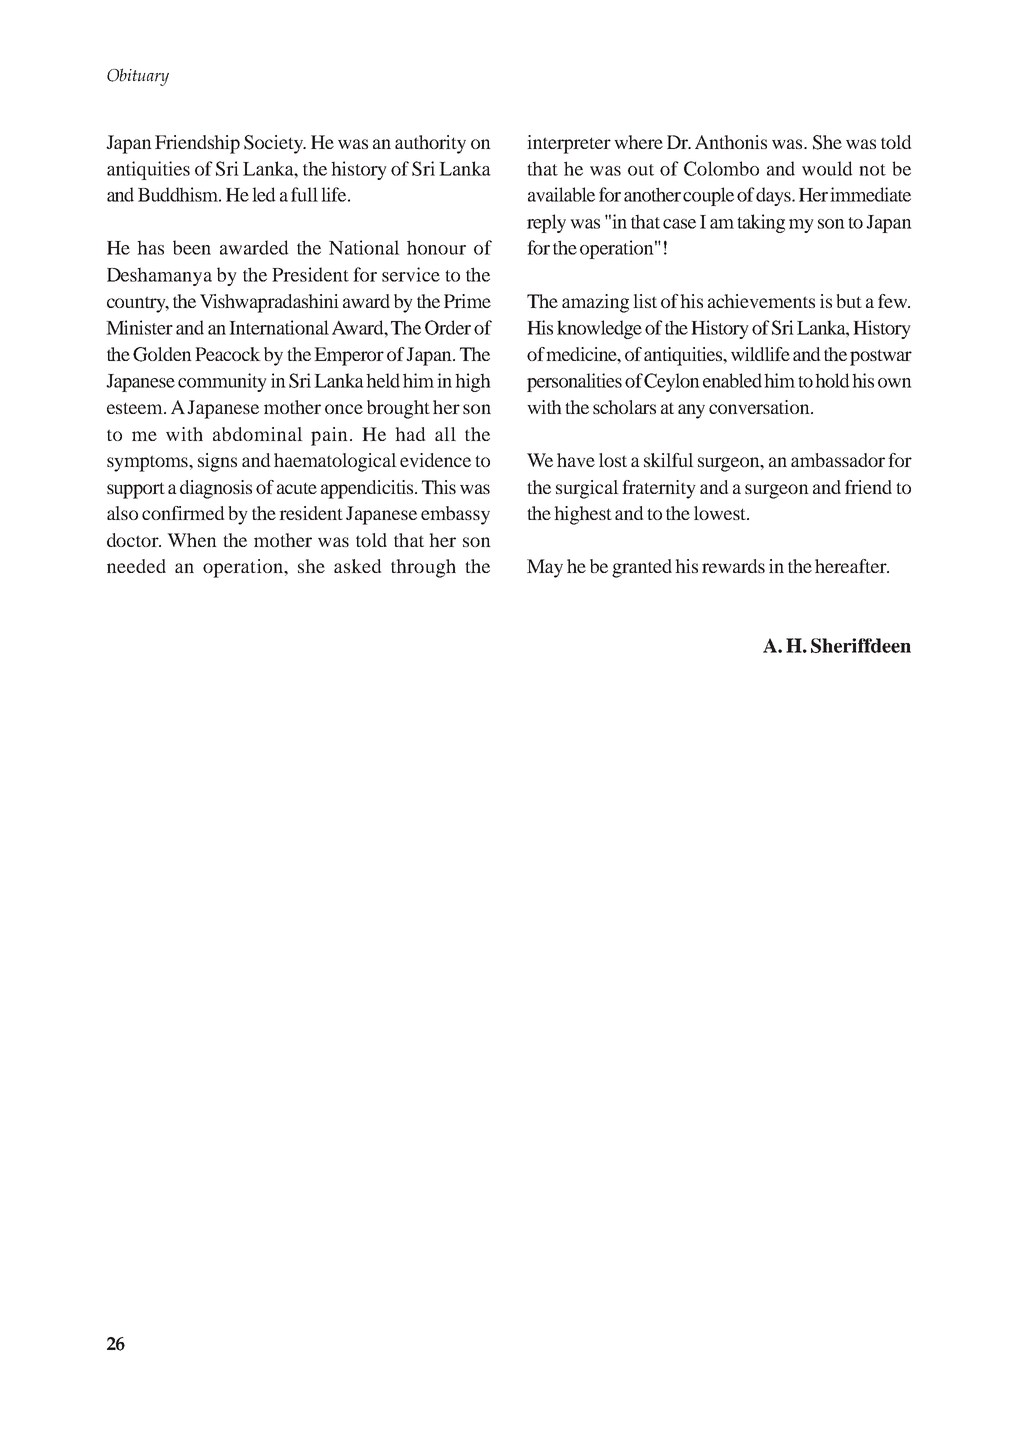 The height and width of the screenshot is (1441, 1018). I want to click on honour, so click(436, 247).
